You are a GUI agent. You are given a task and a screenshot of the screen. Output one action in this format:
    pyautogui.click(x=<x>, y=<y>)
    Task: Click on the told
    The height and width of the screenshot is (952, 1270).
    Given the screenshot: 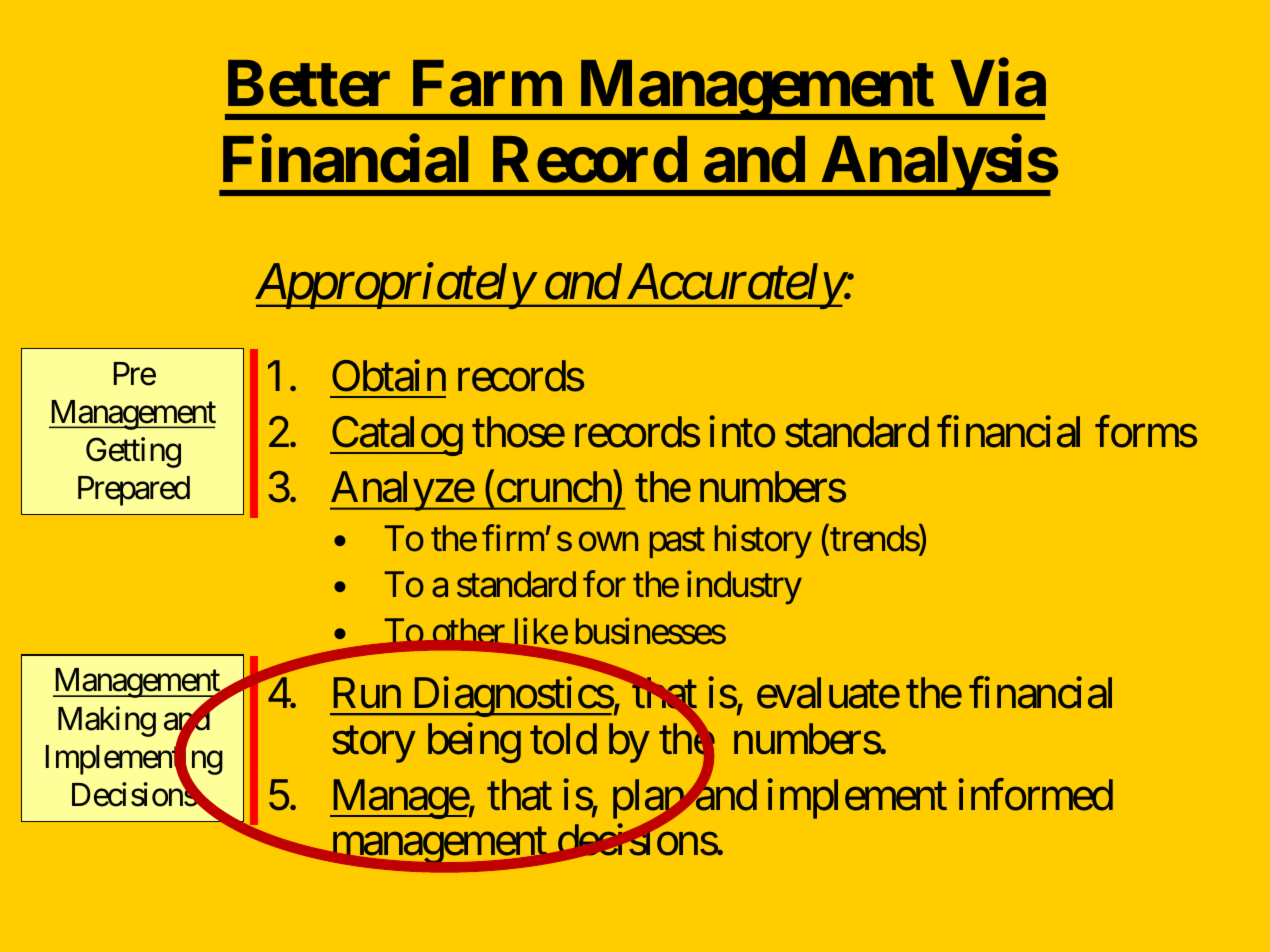 What is the action you would take?
    pyautogui.click(x=563, y=739)
